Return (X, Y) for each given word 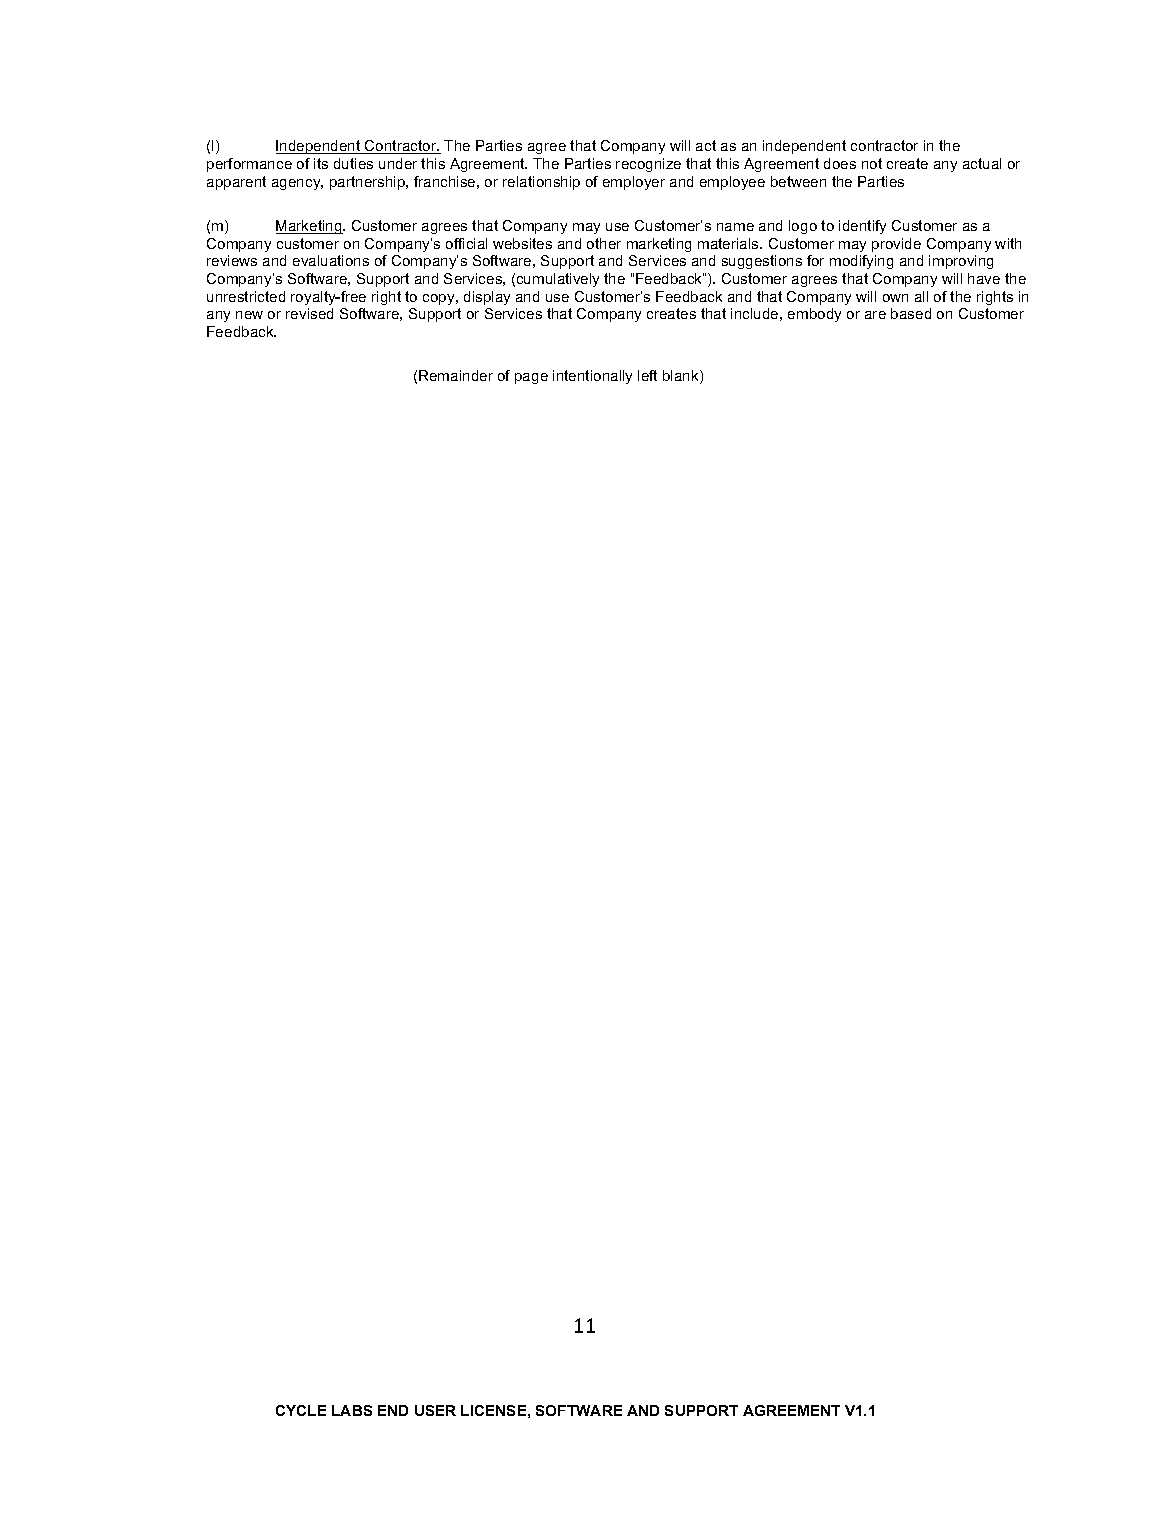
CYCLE (301, 1410)
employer (634, 183)
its (321, 163)
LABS (352, 1410)
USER (435, 1410)
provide (896, 245)
